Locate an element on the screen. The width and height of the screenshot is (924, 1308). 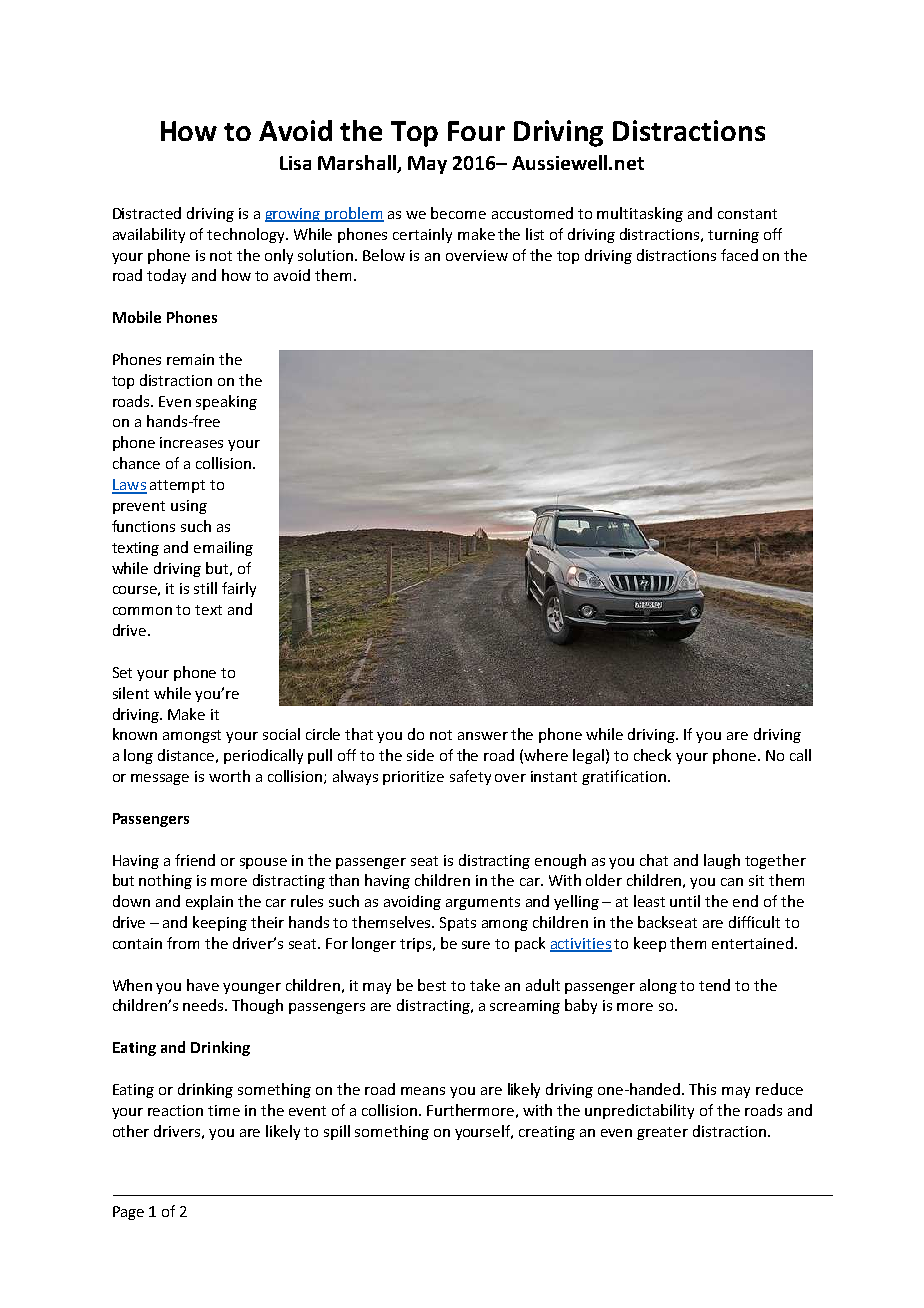
Distracted is located at coordinates (147, 213).
